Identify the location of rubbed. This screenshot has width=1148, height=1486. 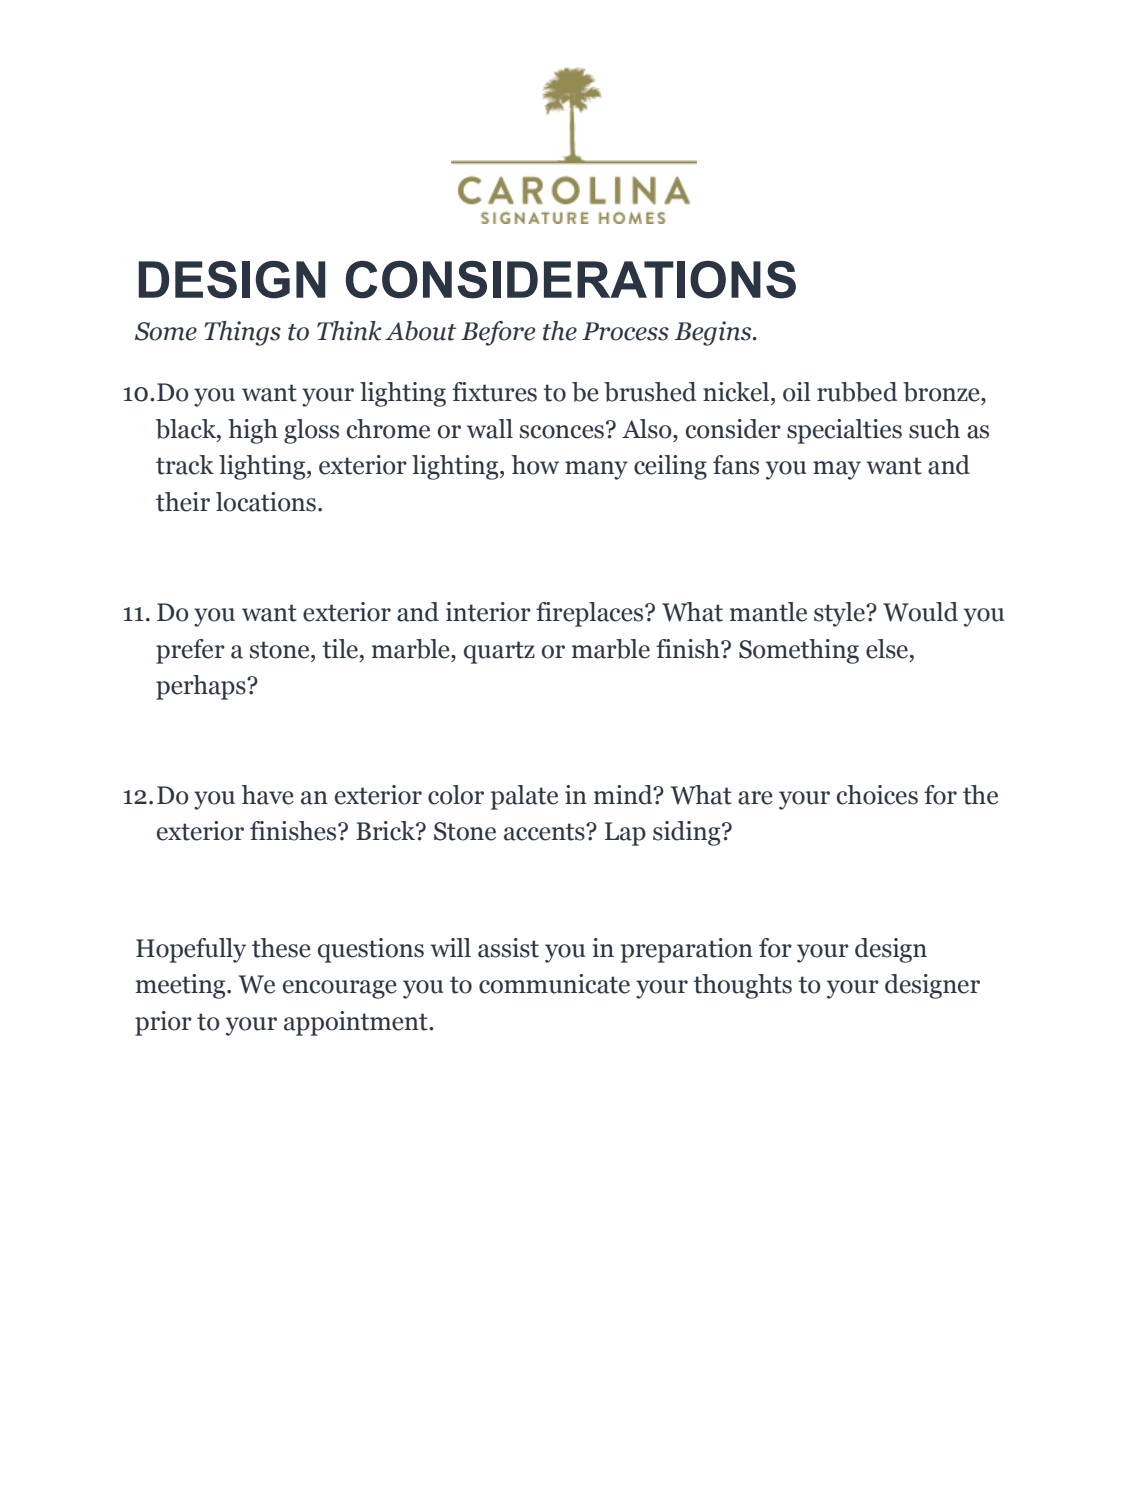
(857, 392).
